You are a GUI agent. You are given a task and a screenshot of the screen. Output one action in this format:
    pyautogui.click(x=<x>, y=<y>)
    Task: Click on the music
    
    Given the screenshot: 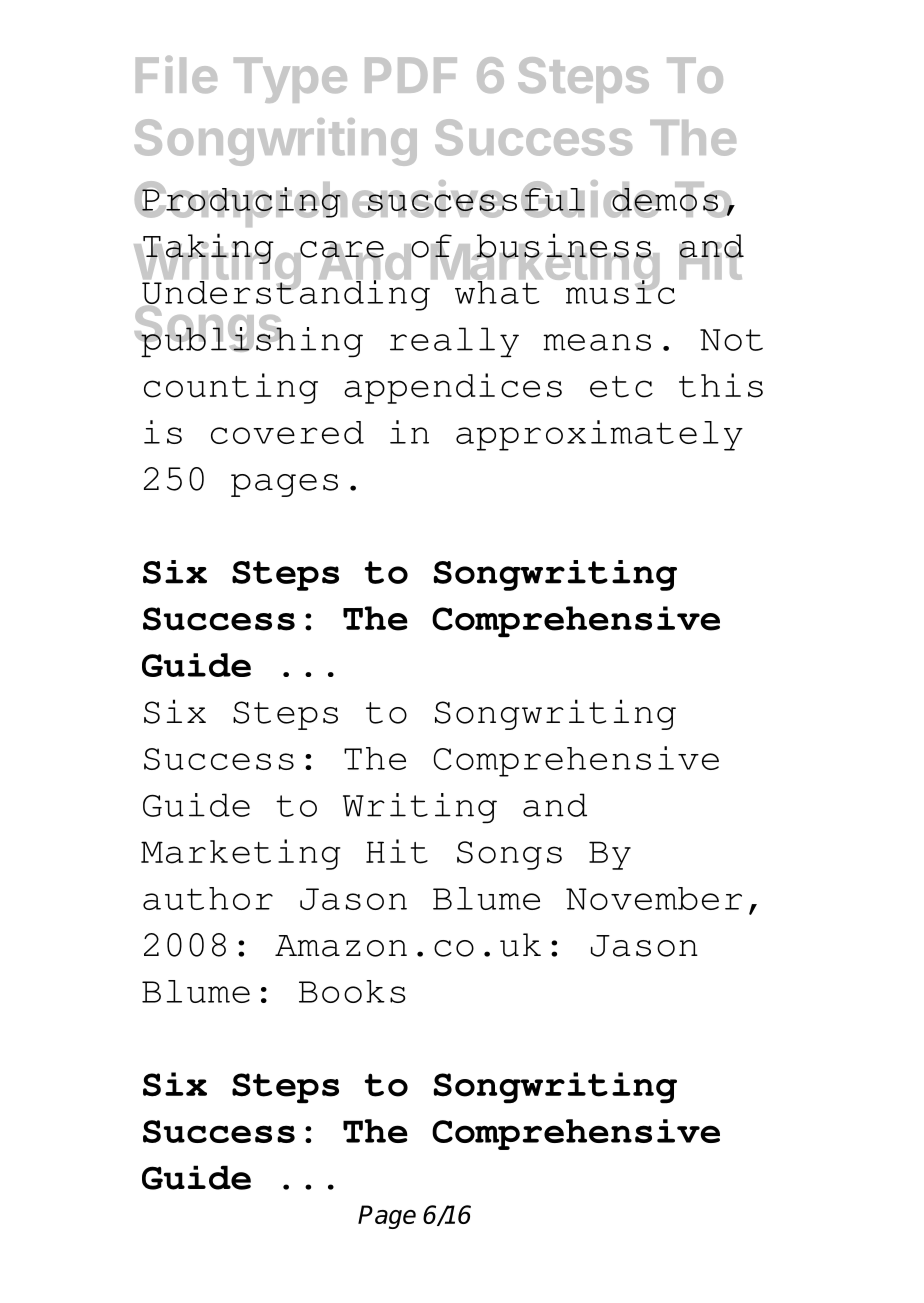 What is the action you would take?
    pyautogui.click(x=619, y=291)
